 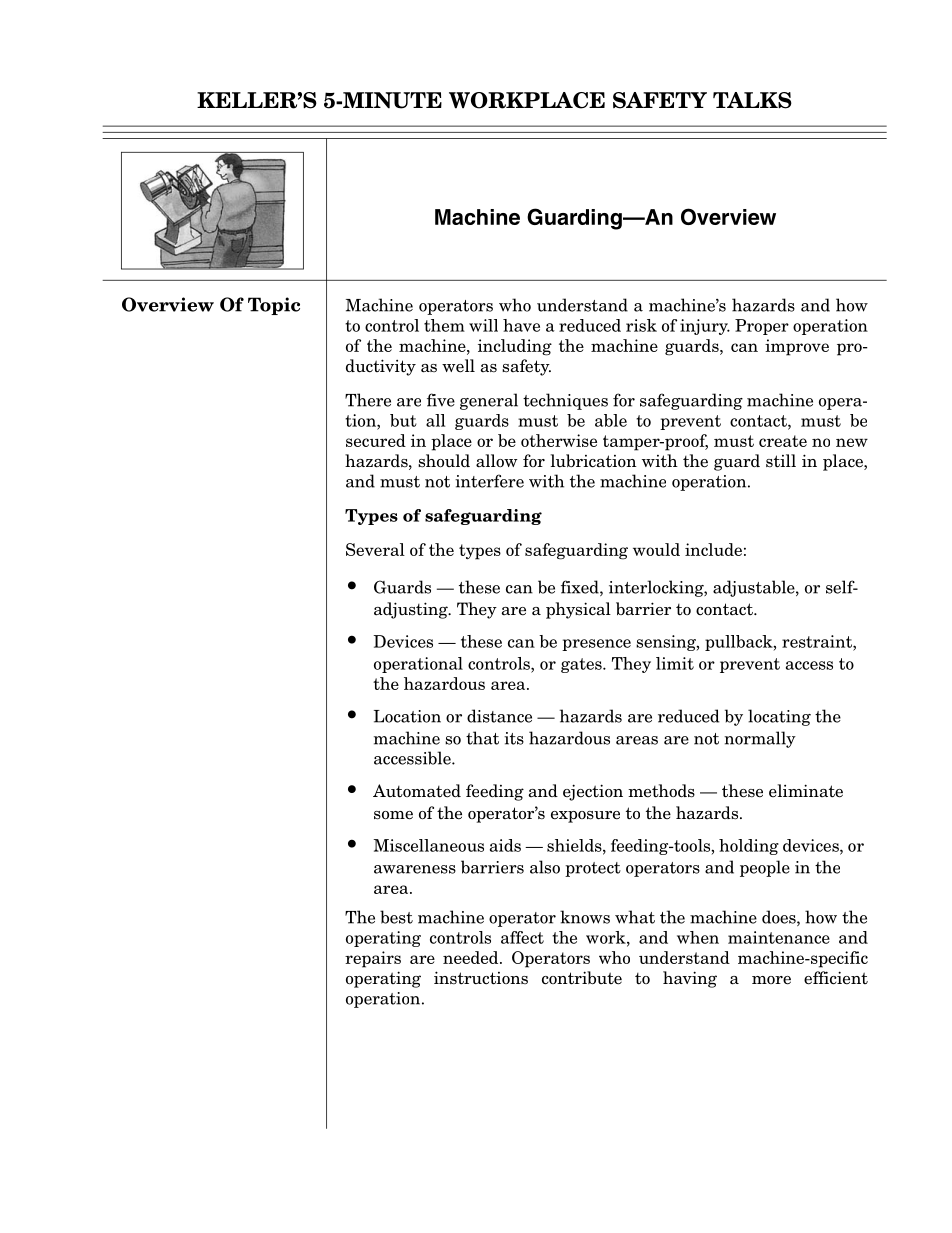 I want to click on that, so click(x=482, y=738).
